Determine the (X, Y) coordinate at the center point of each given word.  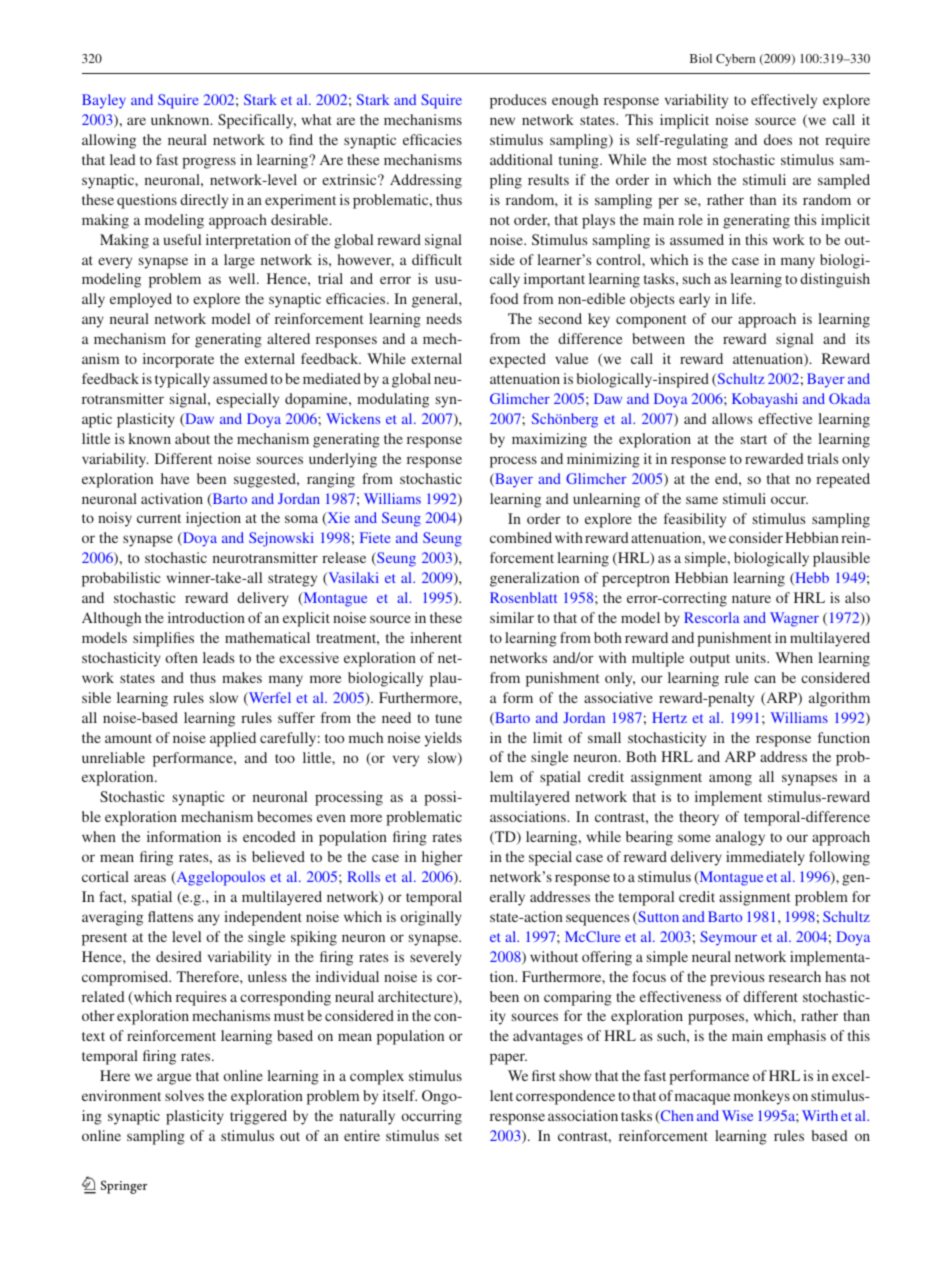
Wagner (794, 619)
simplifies (163, 639)
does (778, 139)
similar (512, 617)
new (502, 121)
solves (184, 1095)
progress (209, 163)
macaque (702, 1099)
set (453, 1136)
